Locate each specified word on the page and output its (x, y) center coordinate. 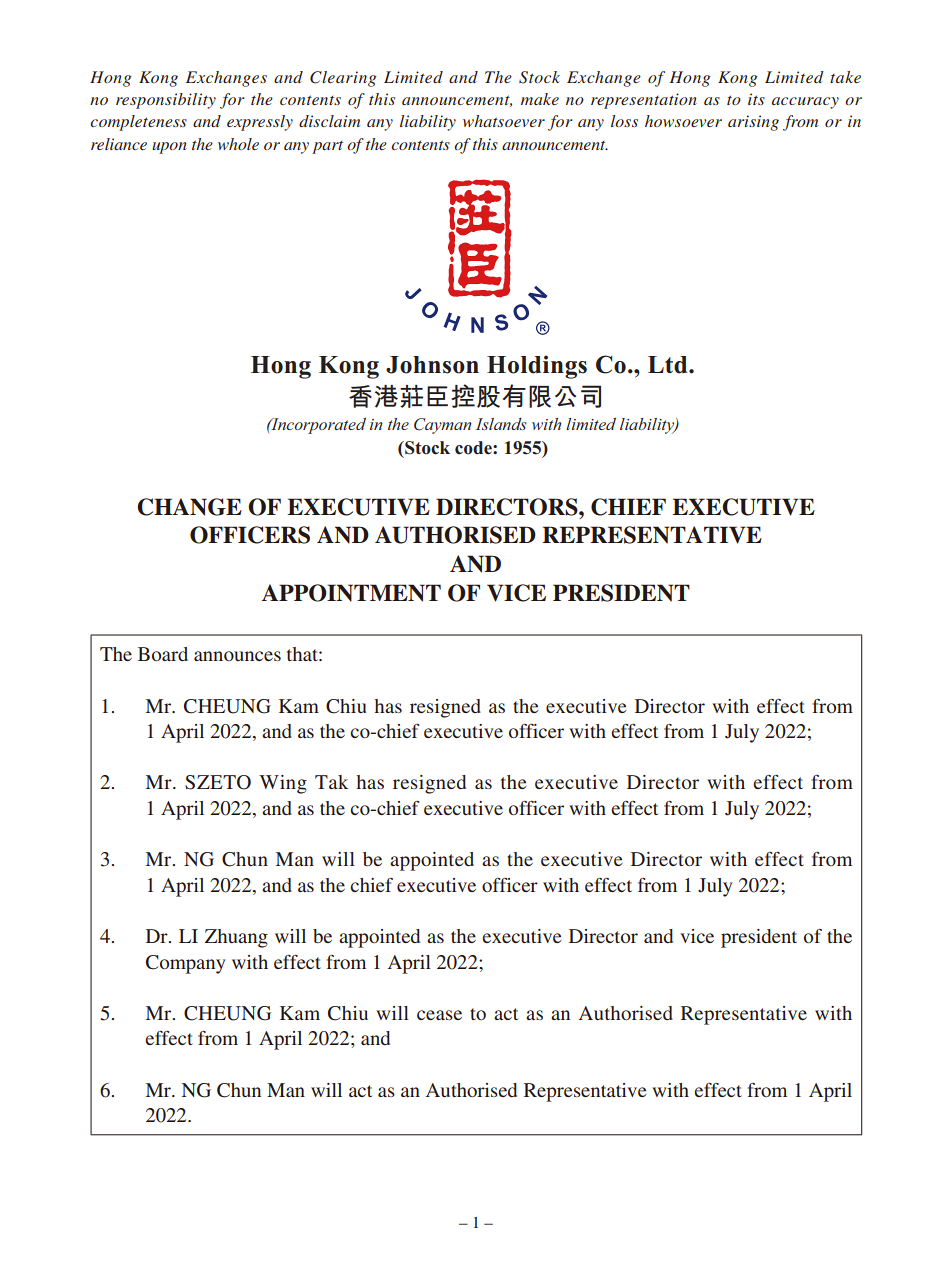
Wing (283, 784)
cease (439, 1015)
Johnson (432, 365)
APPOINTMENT (351, 593)
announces (237, 656)
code (474, 448)
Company (186, 964)
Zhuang (236, 938)
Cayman (443, 426)
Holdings (537, 367)
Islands (501, 424)
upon (169, 148)
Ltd (669, 365)
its (756, 99)
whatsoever (504, 121)
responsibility (166, 101)
